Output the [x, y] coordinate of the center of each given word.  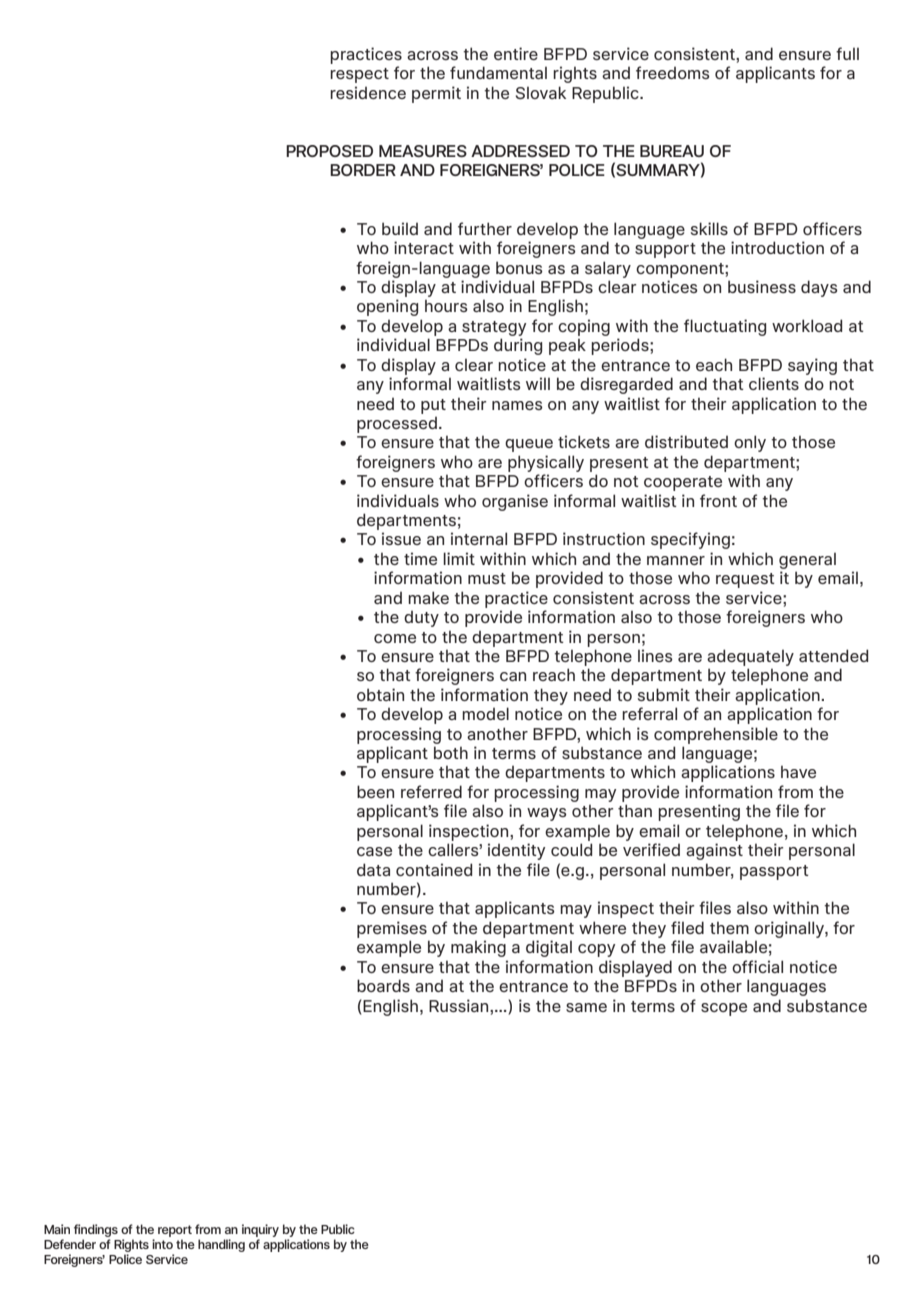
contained [434, 869]
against [714, 851]
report [175, 1232]
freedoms [673, 72]
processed [397, 425]
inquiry [260, 1232]
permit [436, 94]
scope [724, 1009]
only [750, 443]
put [433, 406]
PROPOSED [329, 151]
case [374, 851]
